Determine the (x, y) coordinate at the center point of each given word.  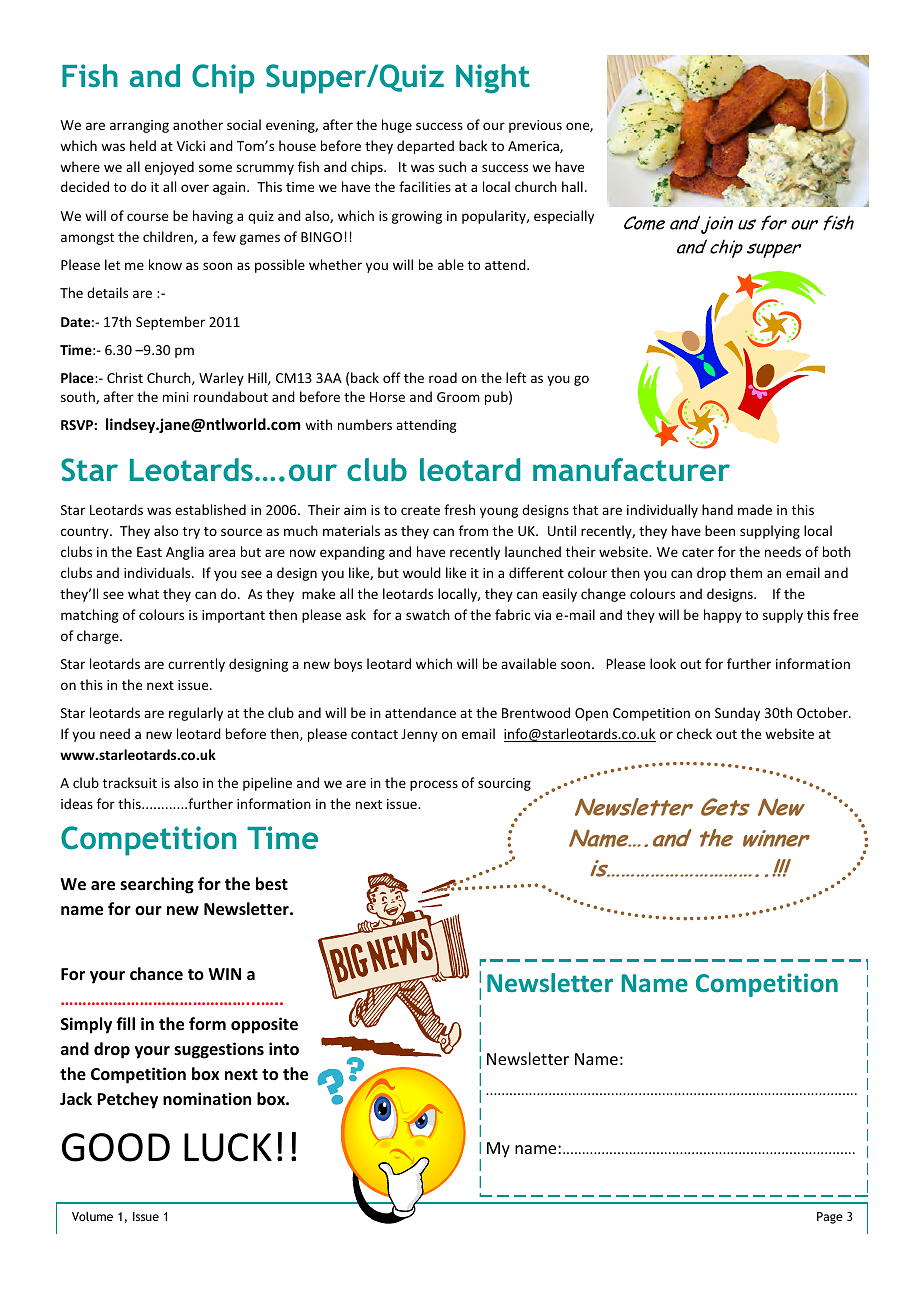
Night (493, 79)
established (210, 509)
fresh (459, 509)
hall (572, 186)
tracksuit (130, 782)
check (694, 733)
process (434, 785)
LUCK (228, 1147)
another (198, 124)
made (755, 509)
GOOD (116, 1147)
